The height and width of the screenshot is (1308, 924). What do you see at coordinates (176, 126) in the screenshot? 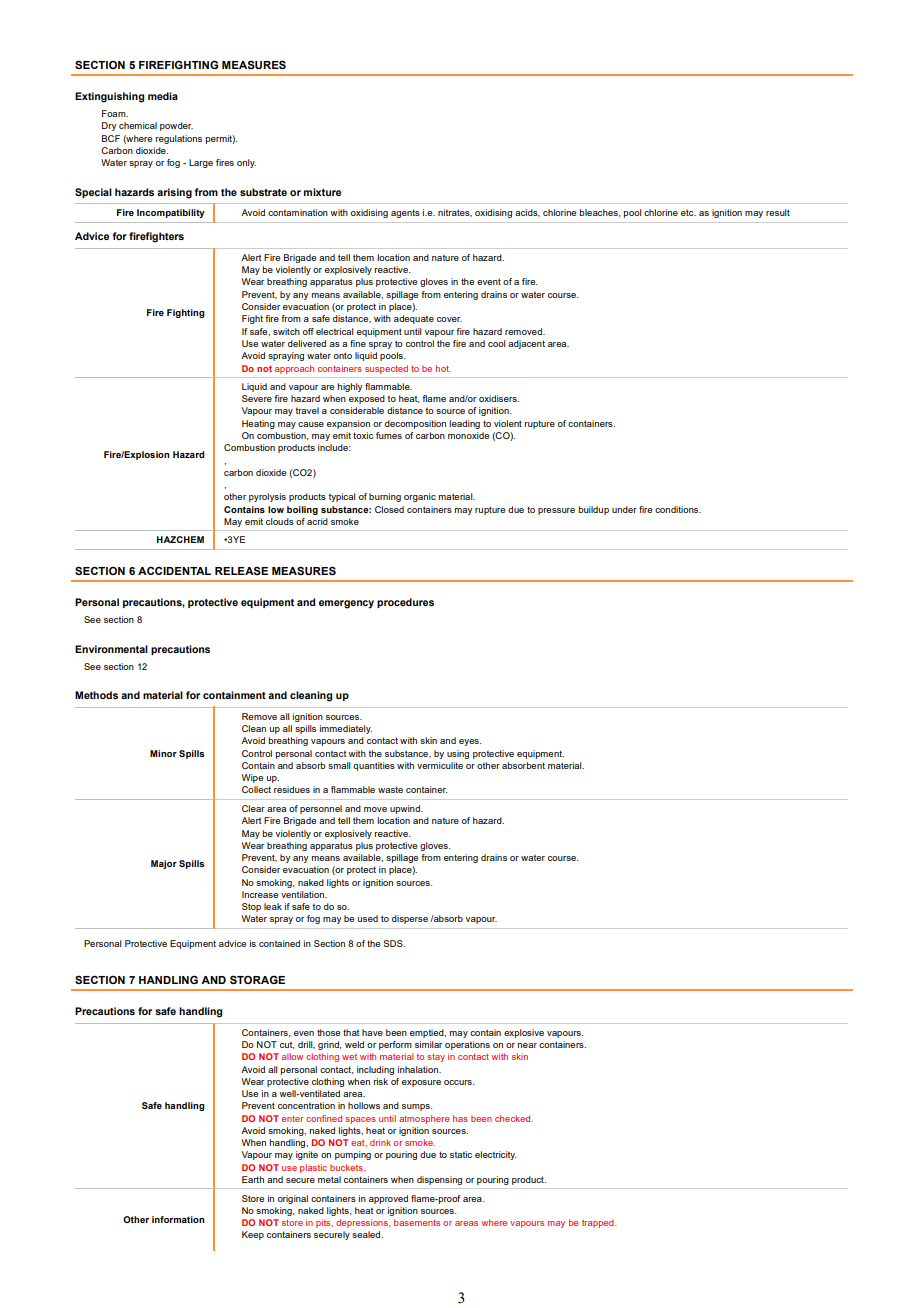
I see `powder` at bounding box center [176, 126].
